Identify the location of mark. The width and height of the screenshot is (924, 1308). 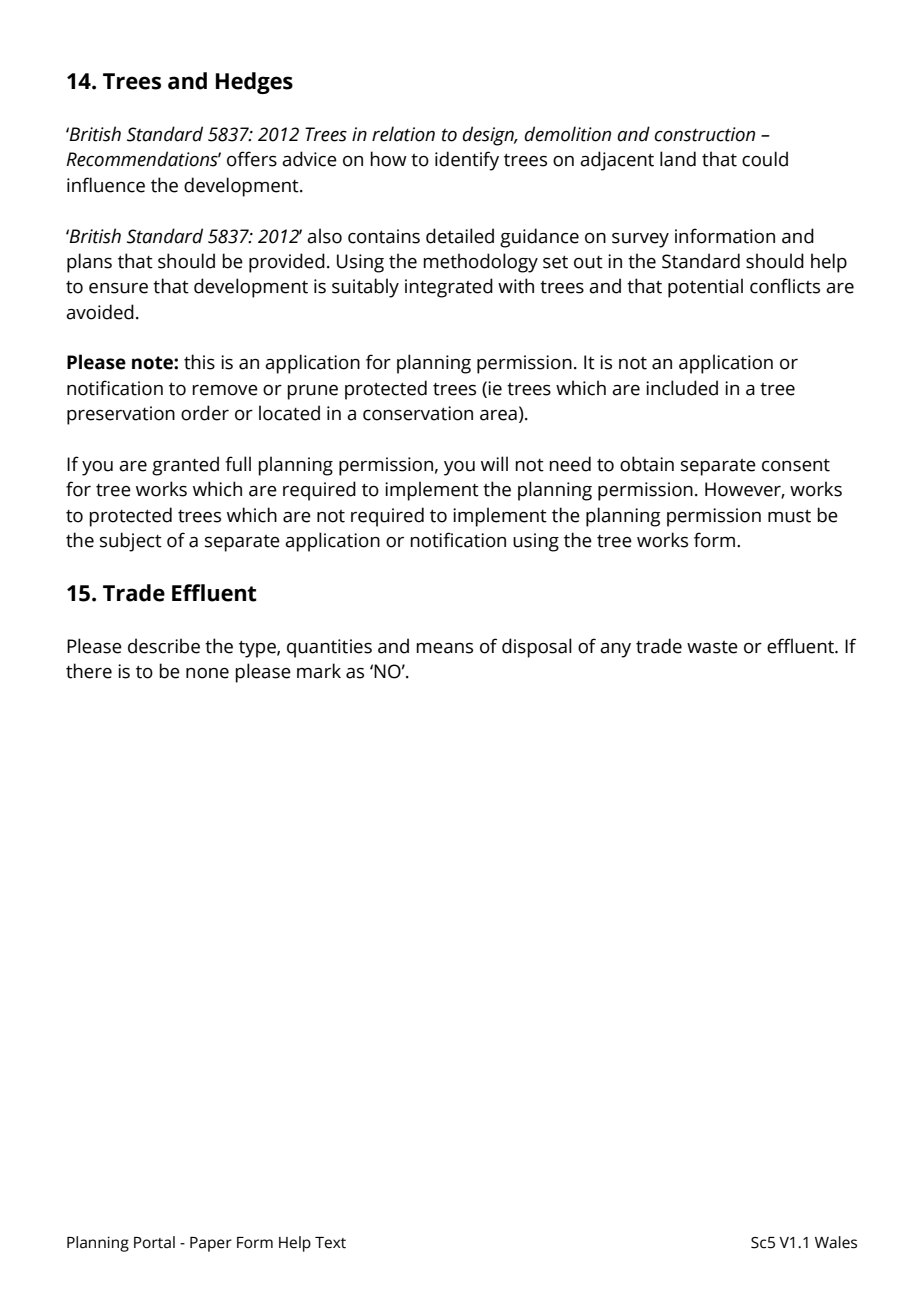
(319, 671).
